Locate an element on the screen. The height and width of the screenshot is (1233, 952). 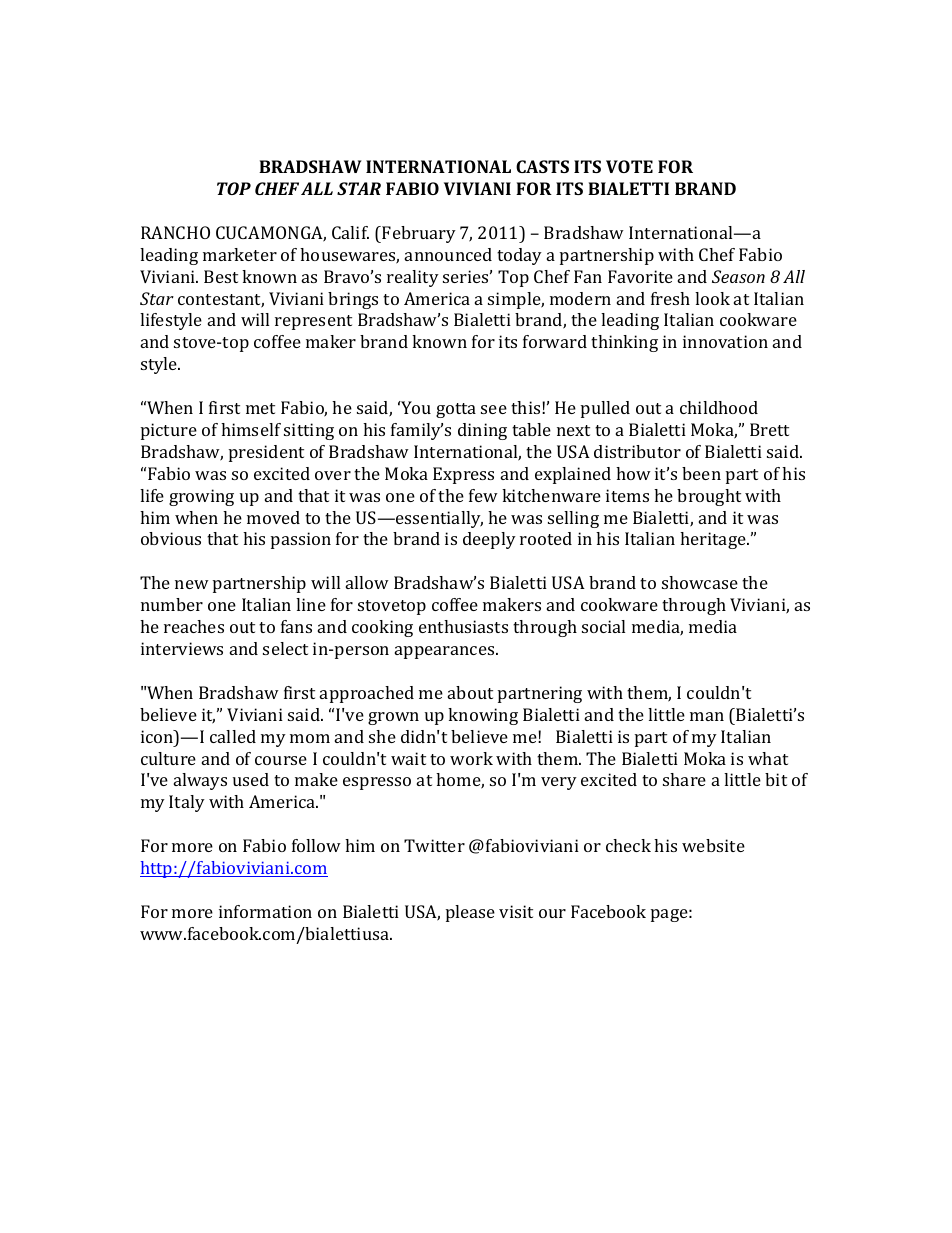
showcase is located at coordinates (700, 582).
